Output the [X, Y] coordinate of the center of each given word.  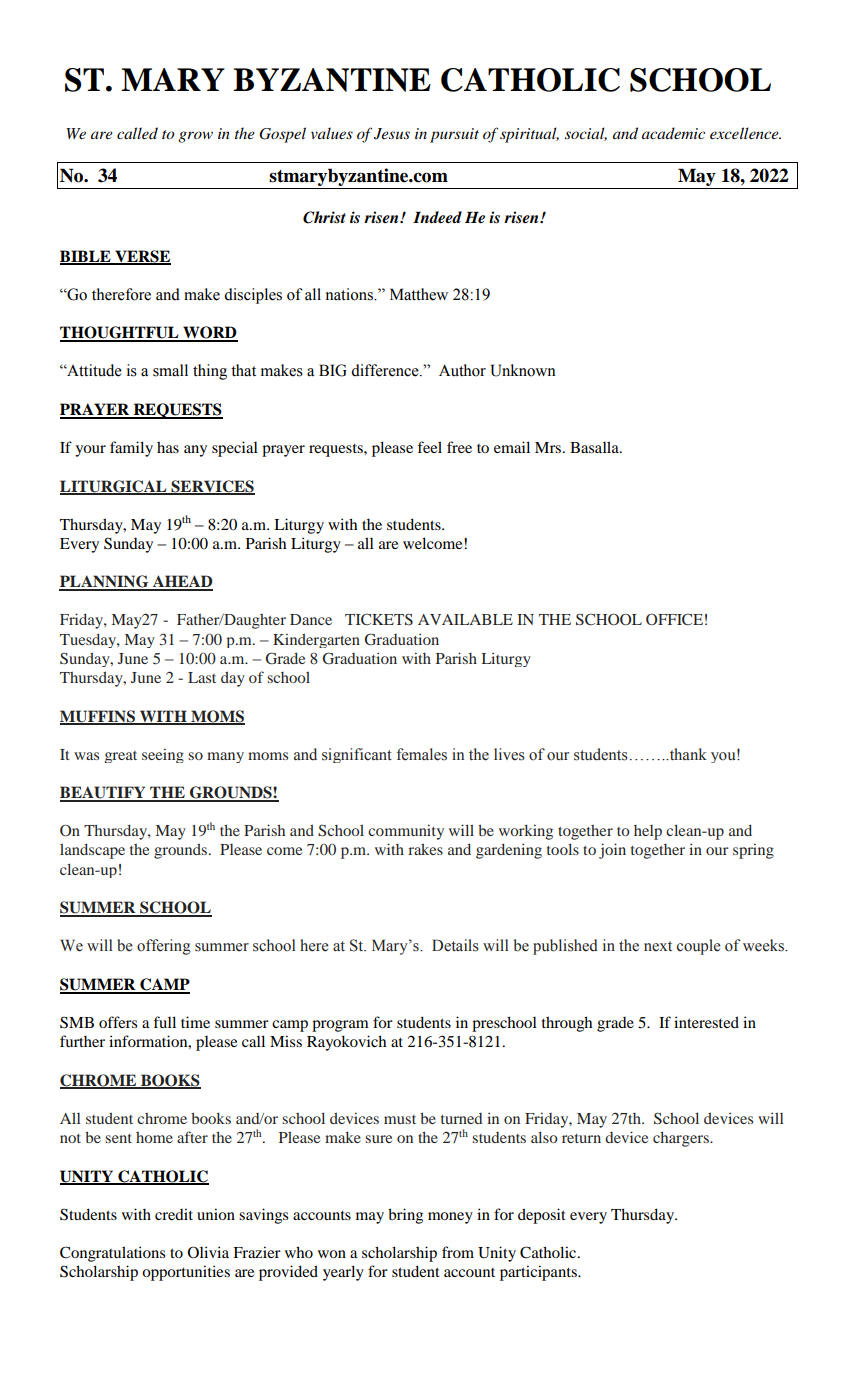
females [422, 754]
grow [195, 137]
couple [699, 947]
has [168, 447]
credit [174, 1214]
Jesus [392, 134]
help [648, 832]
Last [202, 677]
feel [429, 447]
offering [164, 947]
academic [673, 133]
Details [455, 945]
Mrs [549, 447]
